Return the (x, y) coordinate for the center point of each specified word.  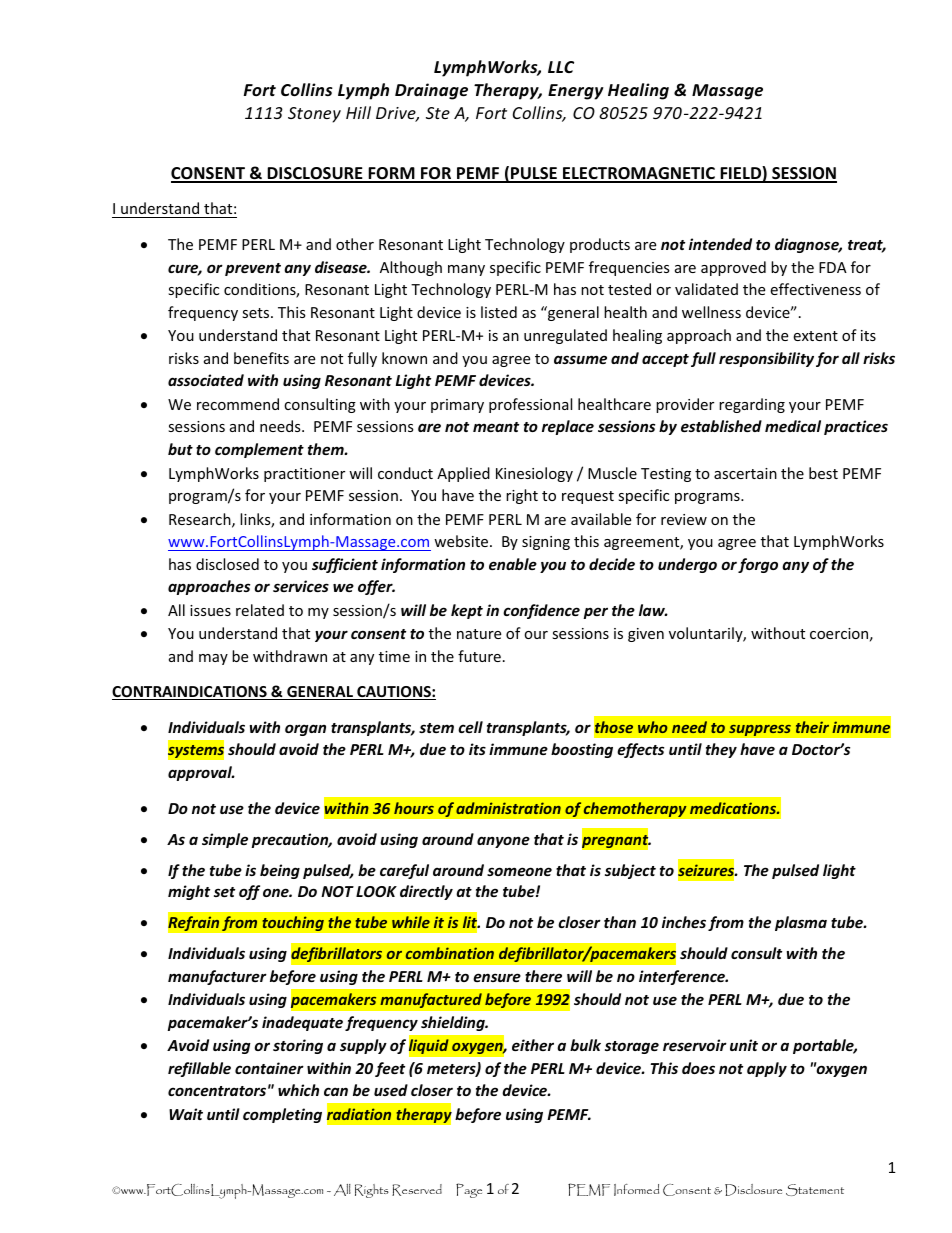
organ (305, 730)
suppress (760, 730)
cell (470, 727)
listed (499, 312)
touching (293, 923)
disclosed (227, 564)
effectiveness (815, 289)
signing (546, 543)
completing (282, 1115)
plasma (801, 923)
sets (257, 313)
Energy (576, 92)
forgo (758, 565)
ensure (497, 977)
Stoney (314, 115)
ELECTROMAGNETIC (639, 174)
